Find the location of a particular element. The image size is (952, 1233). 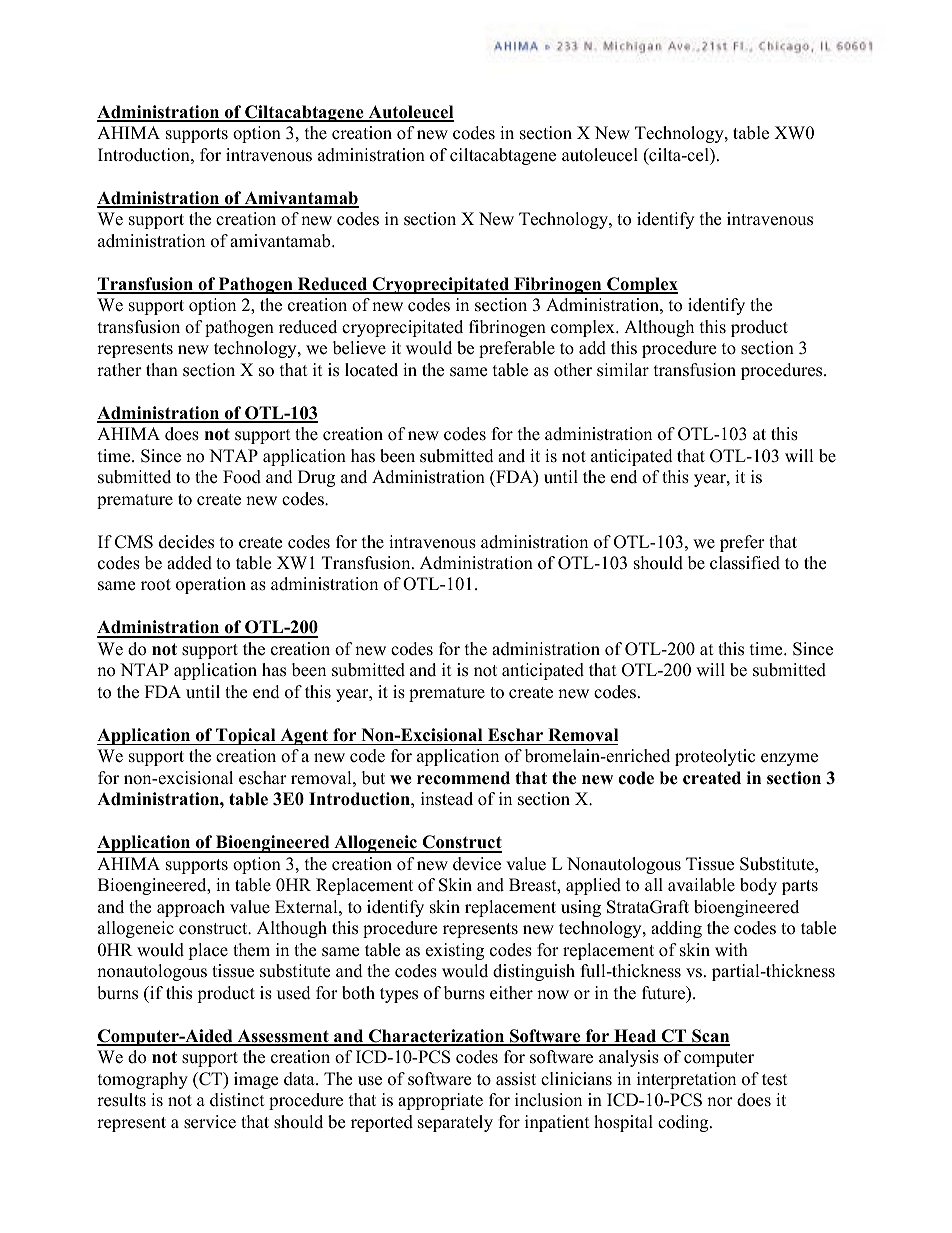

distinct is located at coordinates (237, 1100).
